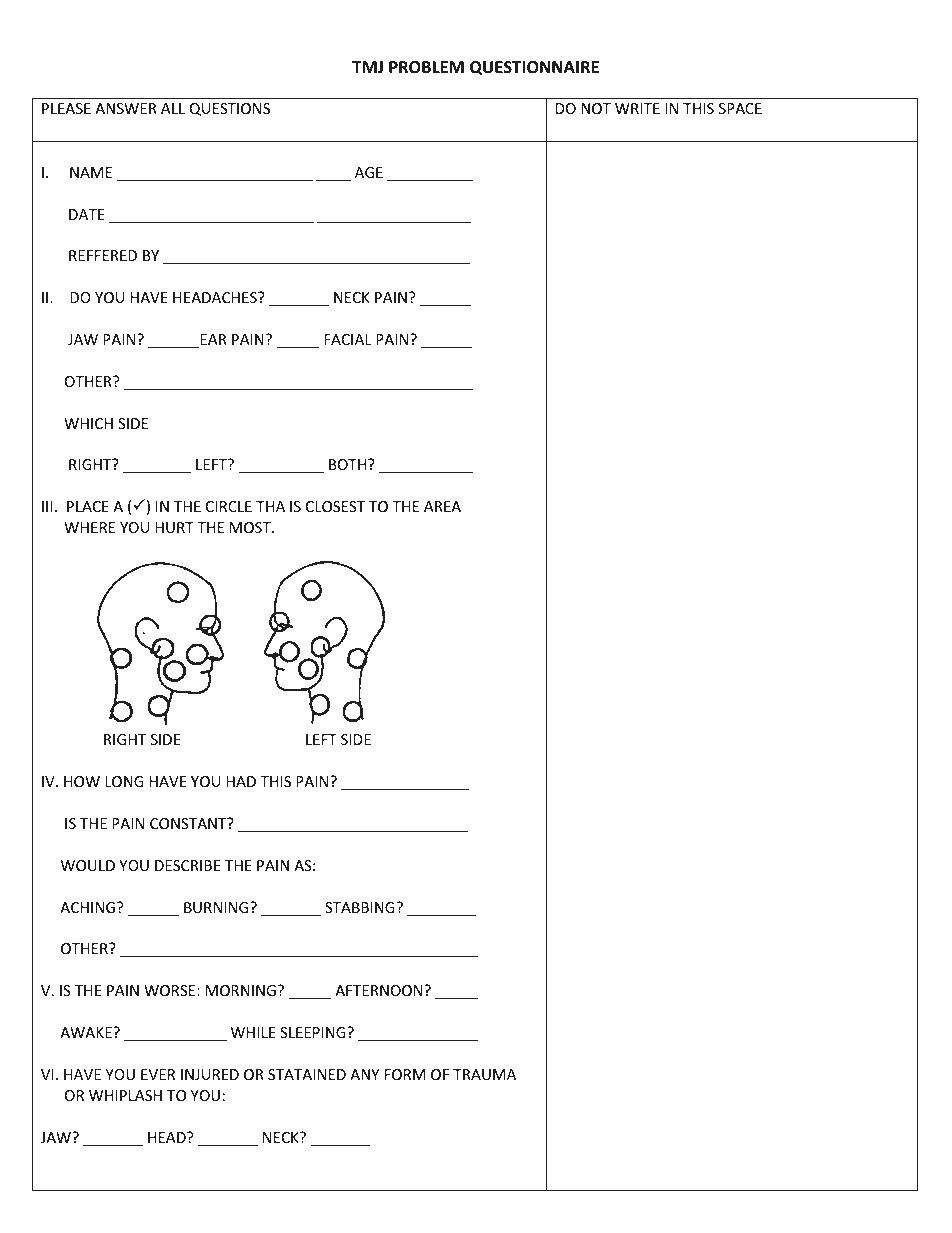 This image has height=1233, width=952. I want to click on ANSWER, so click(126, 108).
